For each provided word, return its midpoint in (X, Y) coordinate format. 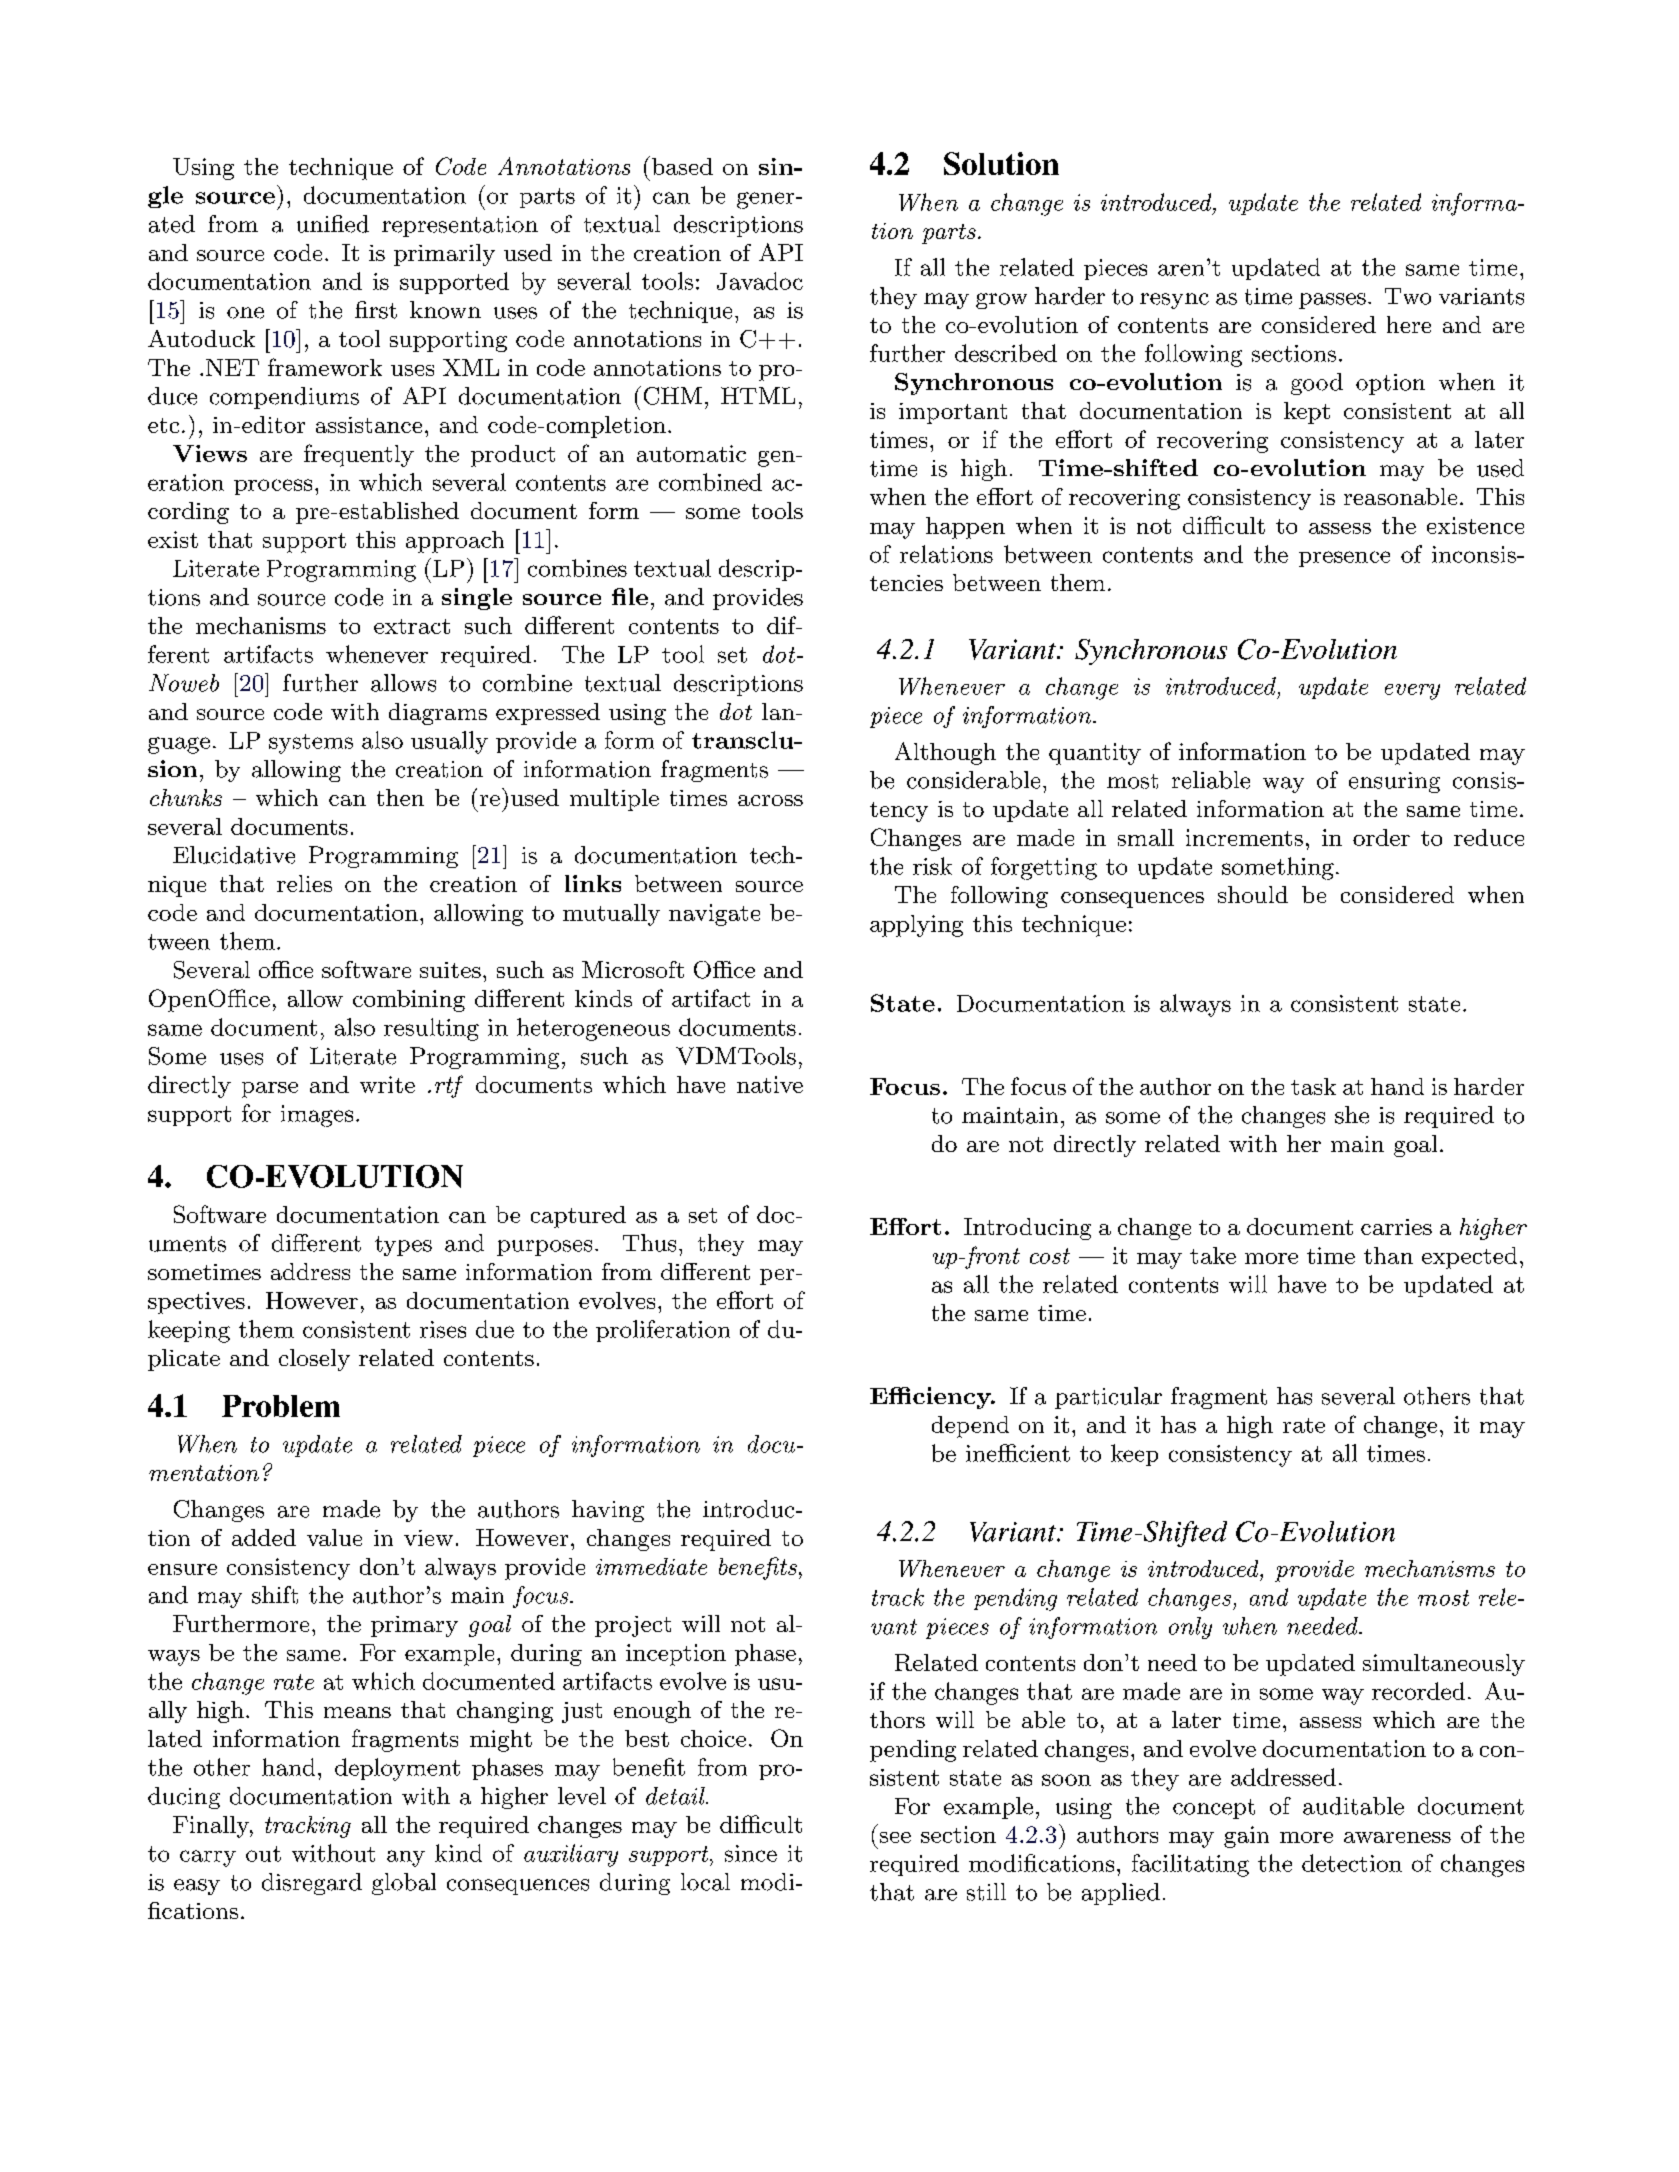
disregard (312, 1884)
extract (412, 626)
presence (1344, 559)
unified (333, 224)
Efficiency (931, 1398)
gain (1246, 1837)
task (1313, 1086)
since (751, 1853)
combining (409, 1001)
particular (1108, 1398)
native (770, 1084)
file (630, 596)
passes (1332, 301)
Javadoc (760, 281)
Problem (281, 1406)
